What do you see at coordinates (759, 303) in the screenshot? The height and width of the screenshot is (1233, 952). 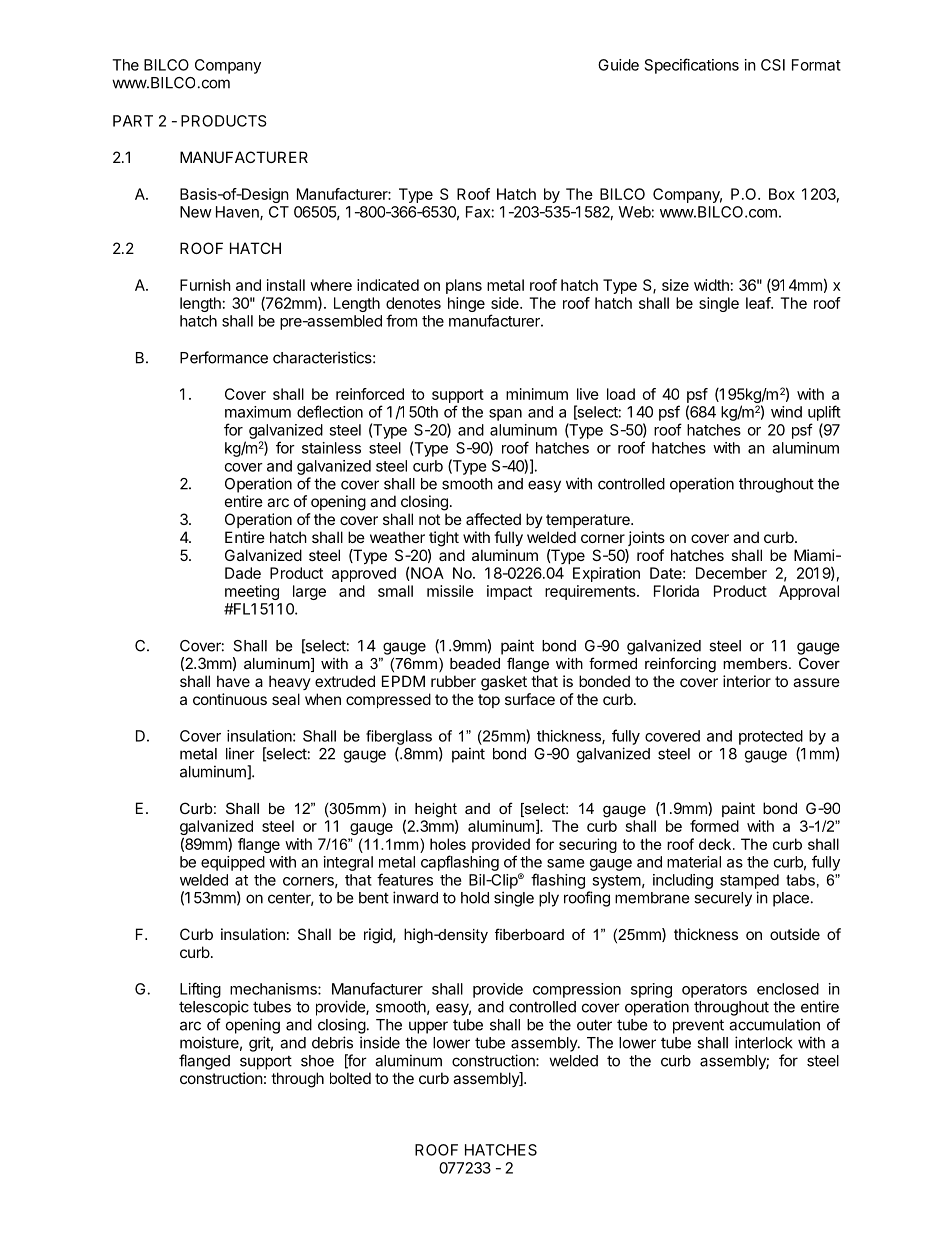 I see `leaf` at bounding box center [759, 303].
